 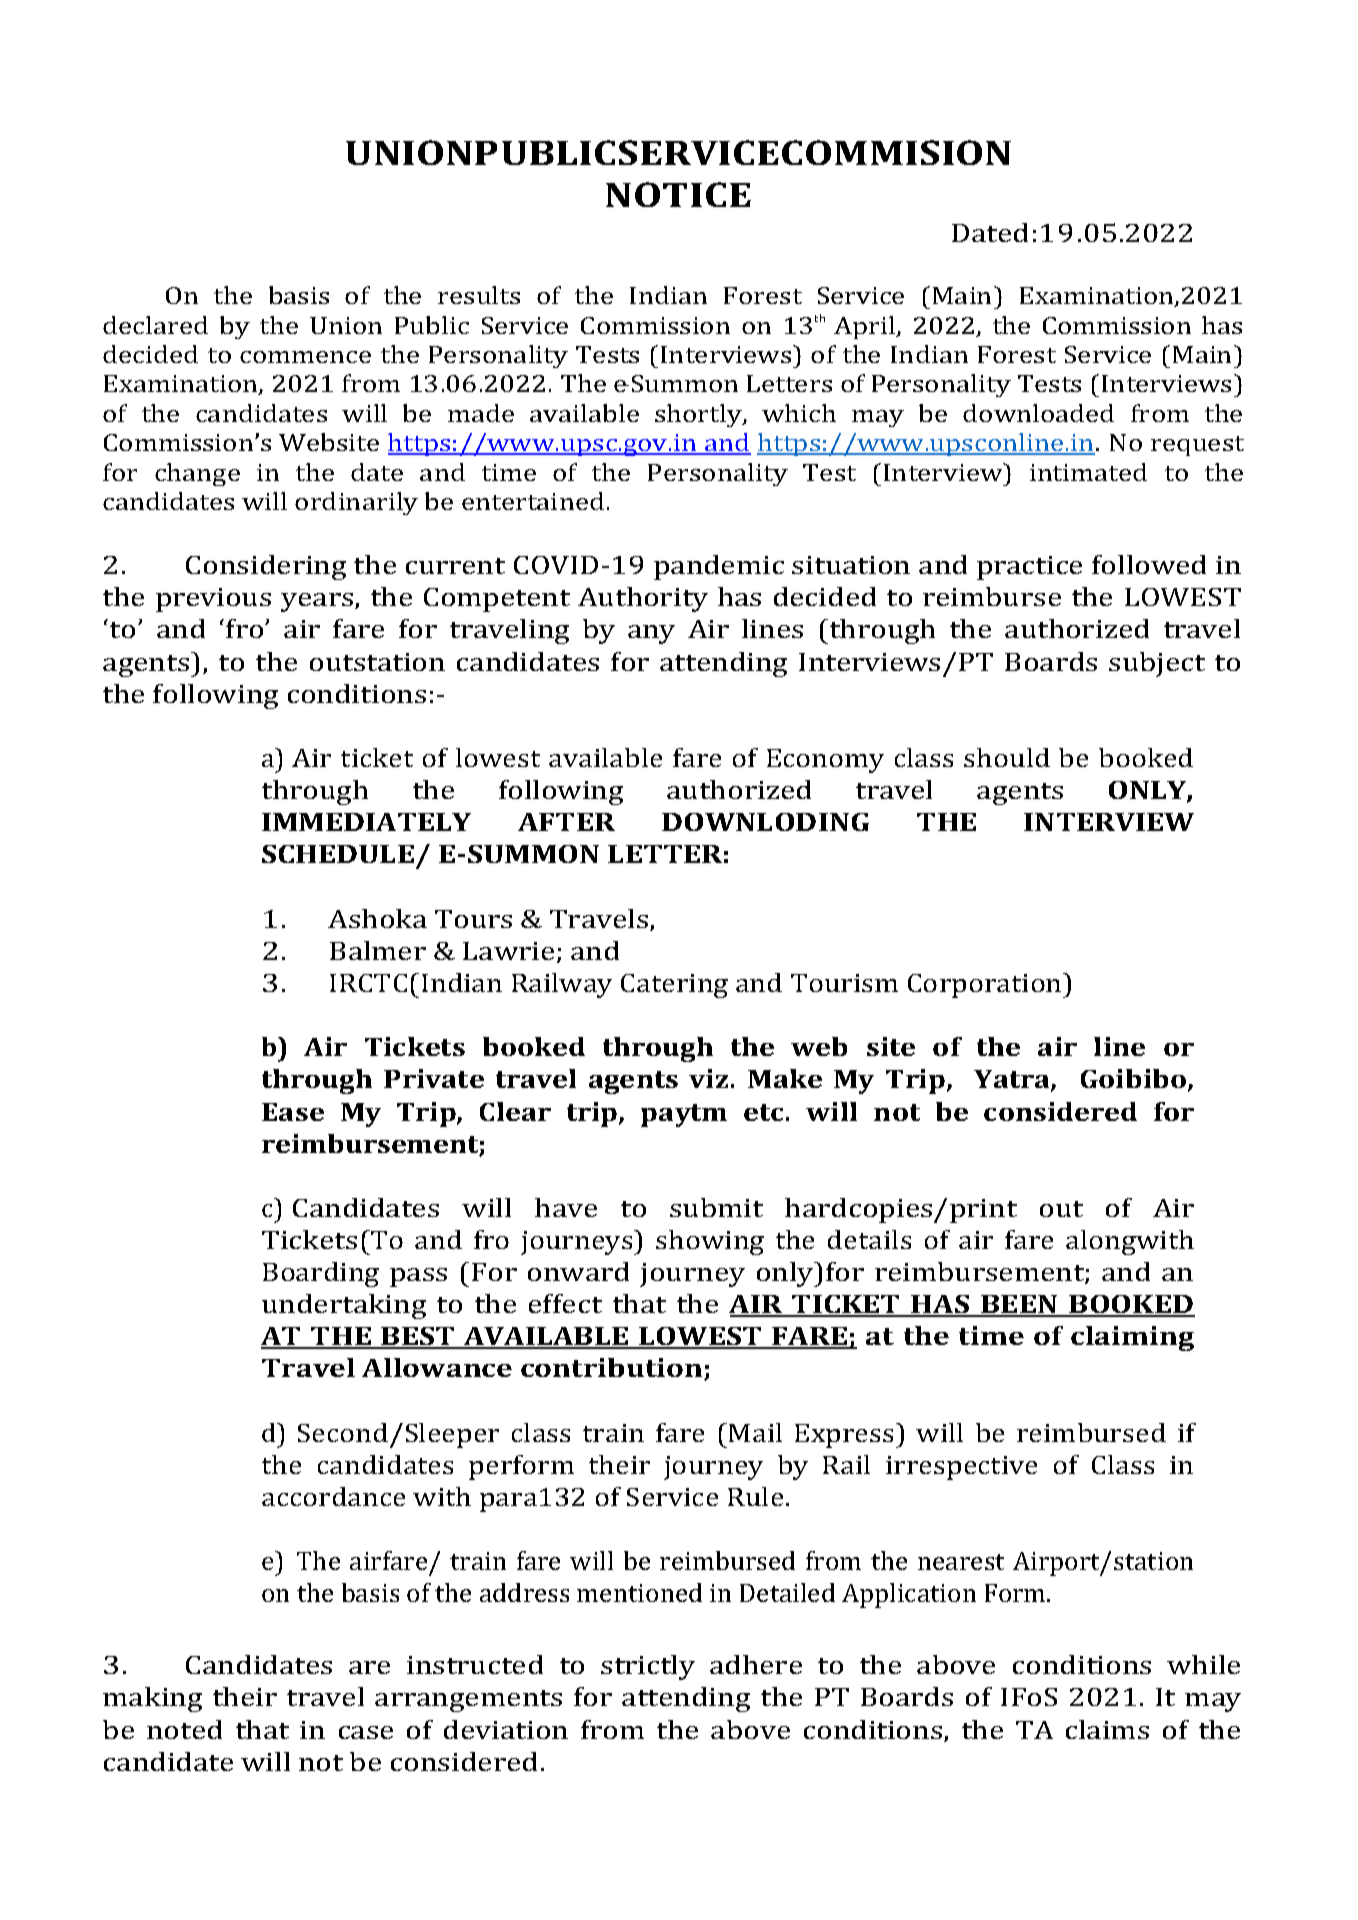 I want to click on IMMEDIATELY, so click(x=366, y=822).
